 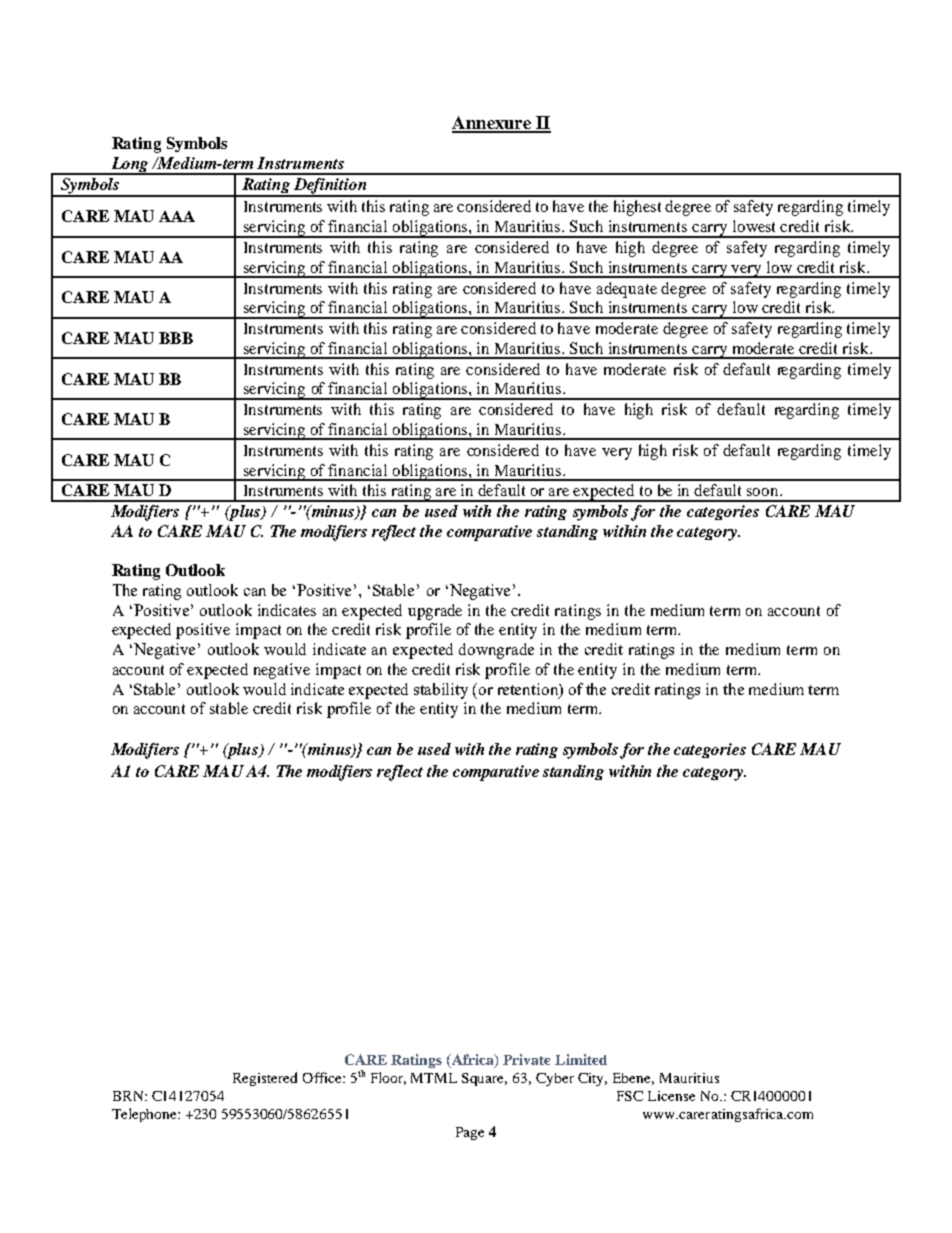 I want to click on lowest, so click(x=754, y=226).
